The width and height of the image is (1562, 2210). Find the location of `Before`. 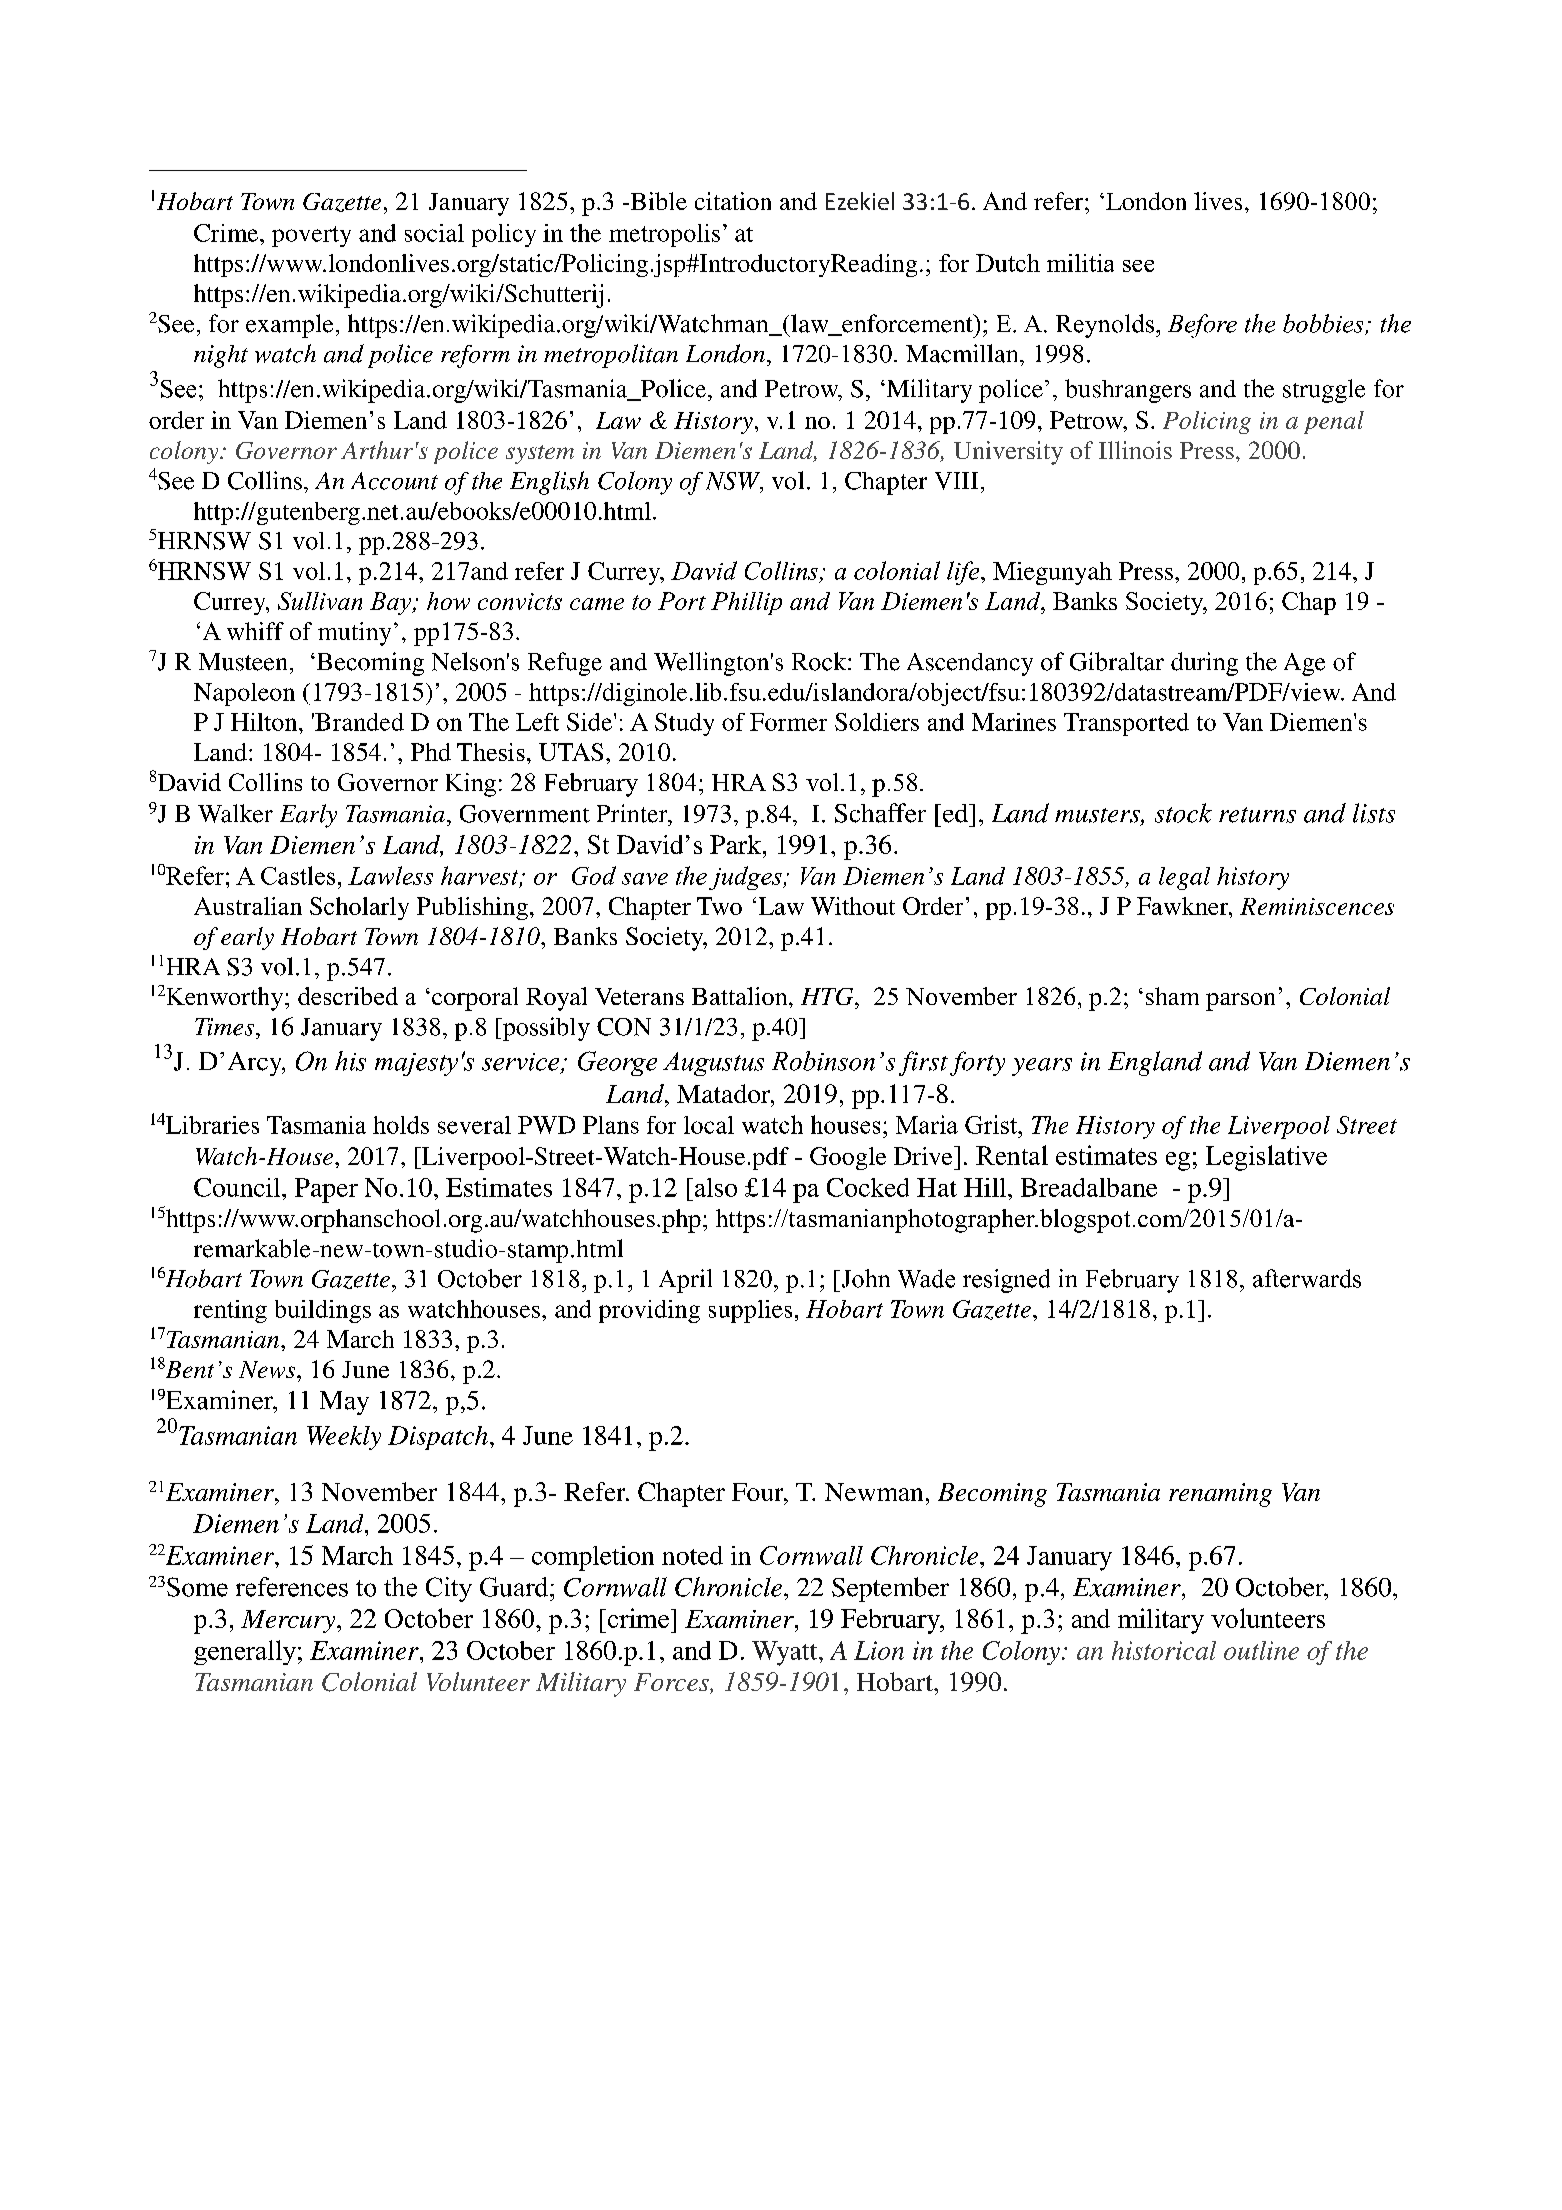

Before is located at coordinates (1202, 326).
